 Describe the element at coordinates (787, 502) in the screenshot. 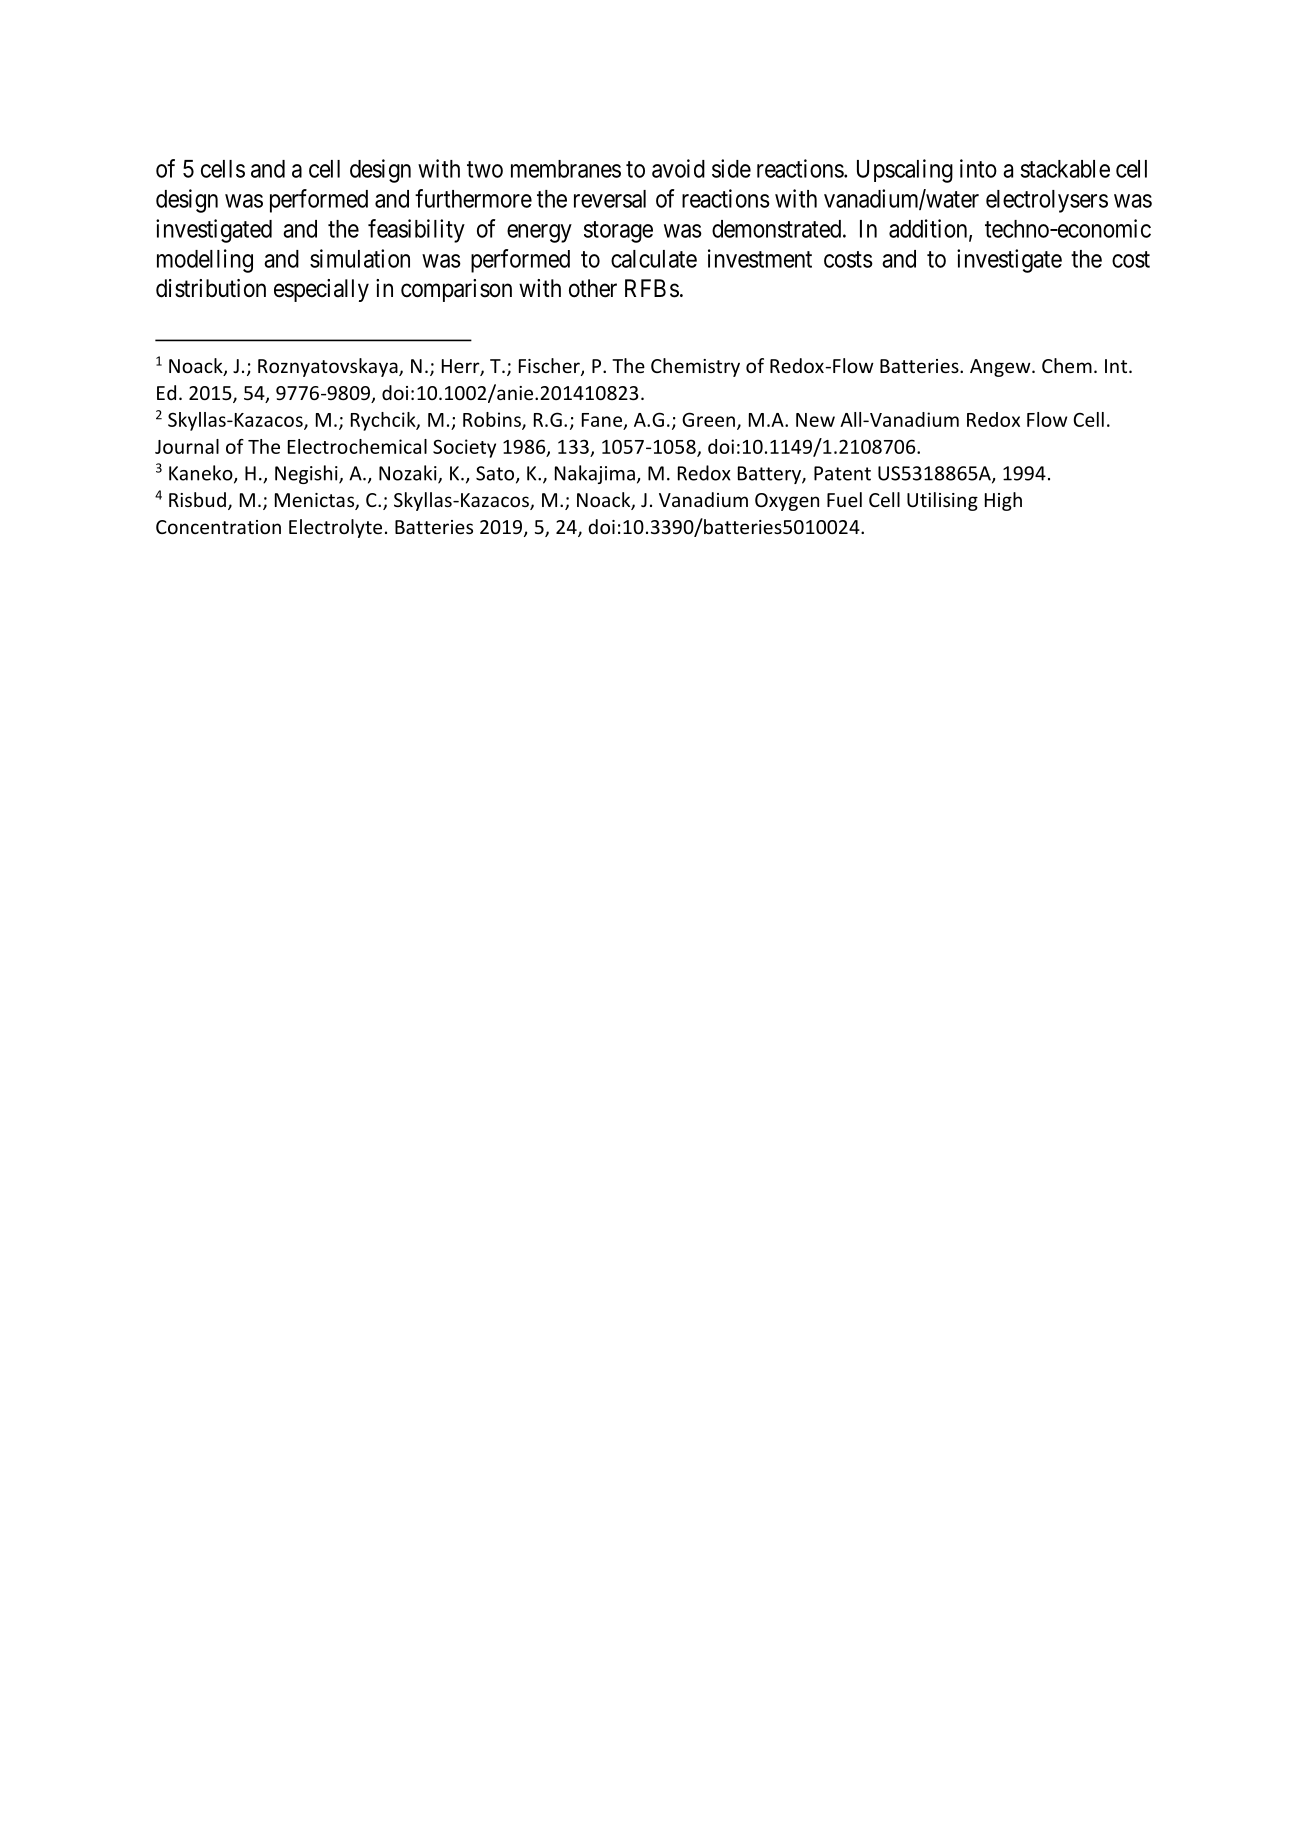

I see `Oxygen` at that location.
